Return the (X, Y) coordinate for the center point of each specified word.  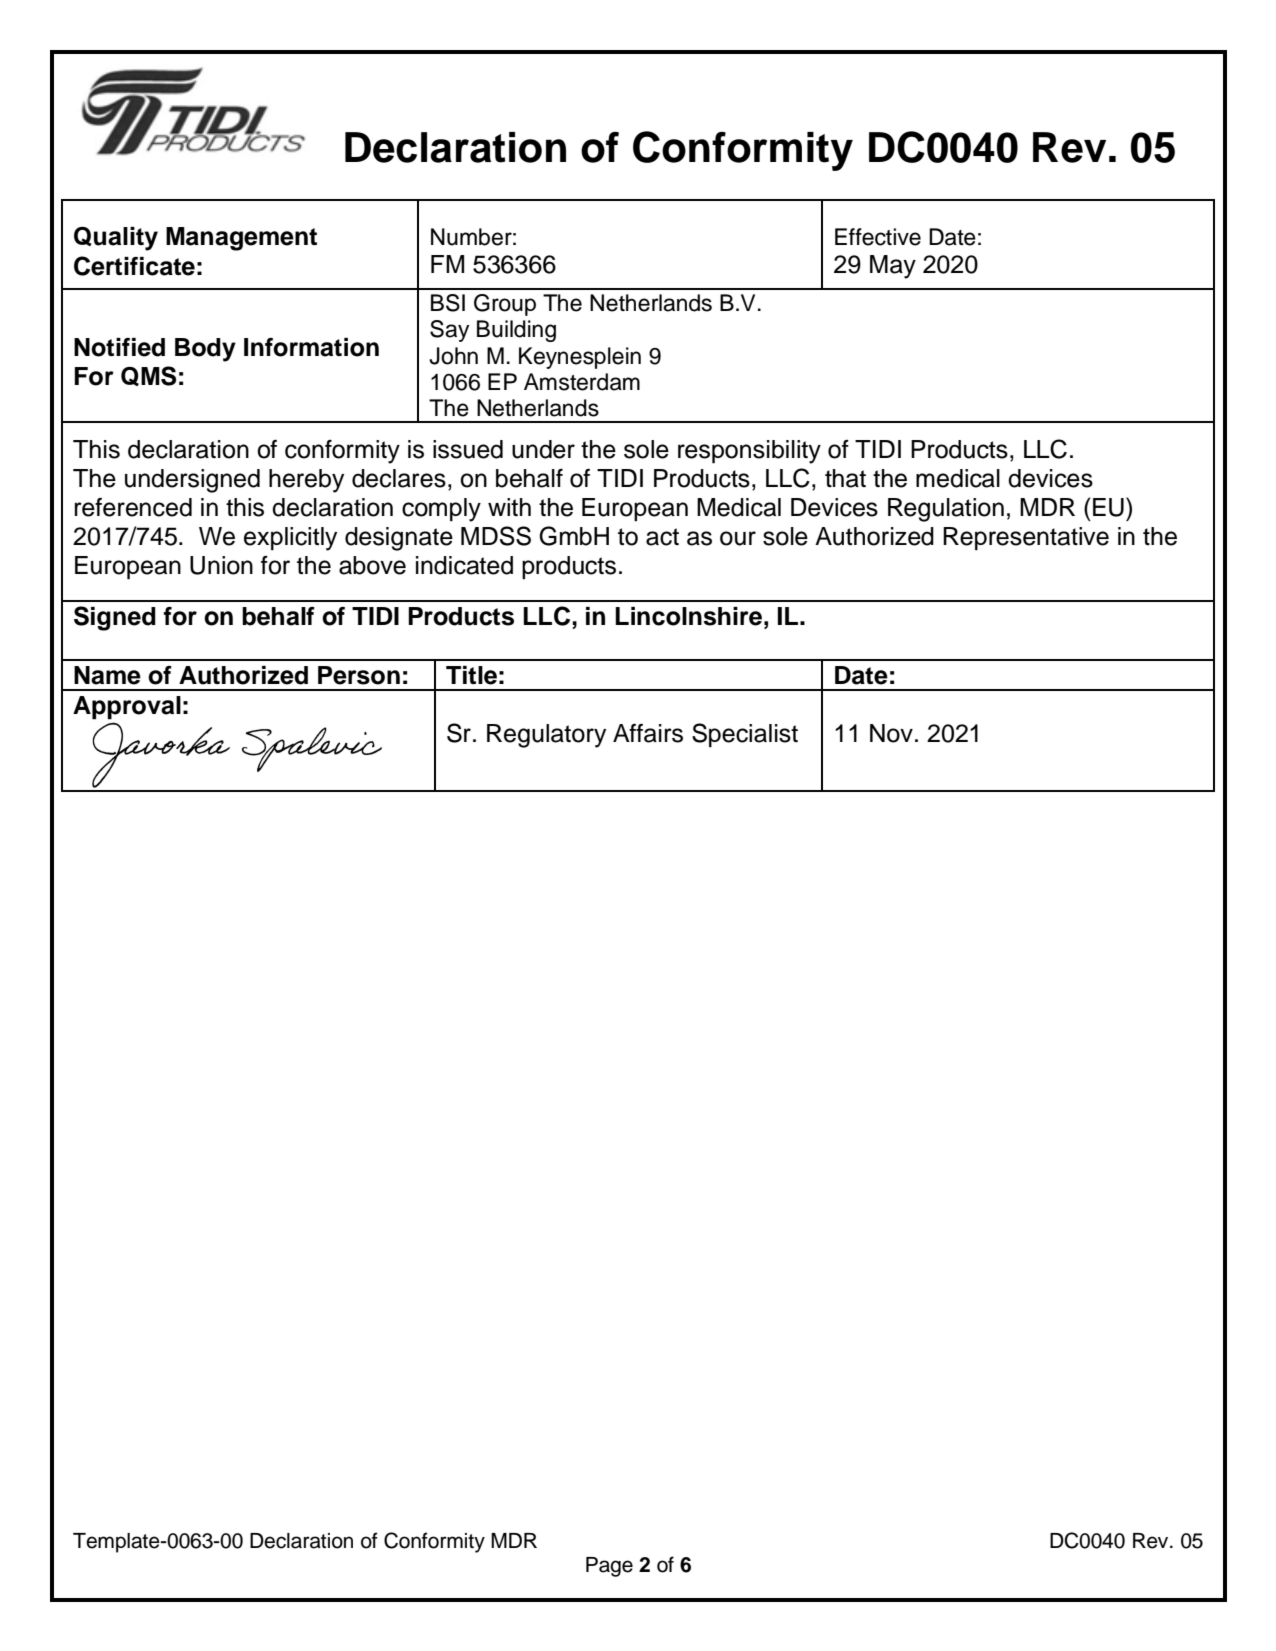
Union (221, 565)
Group (505, 305)
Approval (127, 708)
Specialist (745, 735)
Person (359, 675)
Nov (891, 733)
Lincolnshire (688, 616)
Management (241, 239)
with (509, 507)
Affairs (648, 733)
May (893, 267)
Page (609, 1567)
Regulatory (546, 736)
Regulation (946, 510)
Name (107, 675)
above (372, 565)
